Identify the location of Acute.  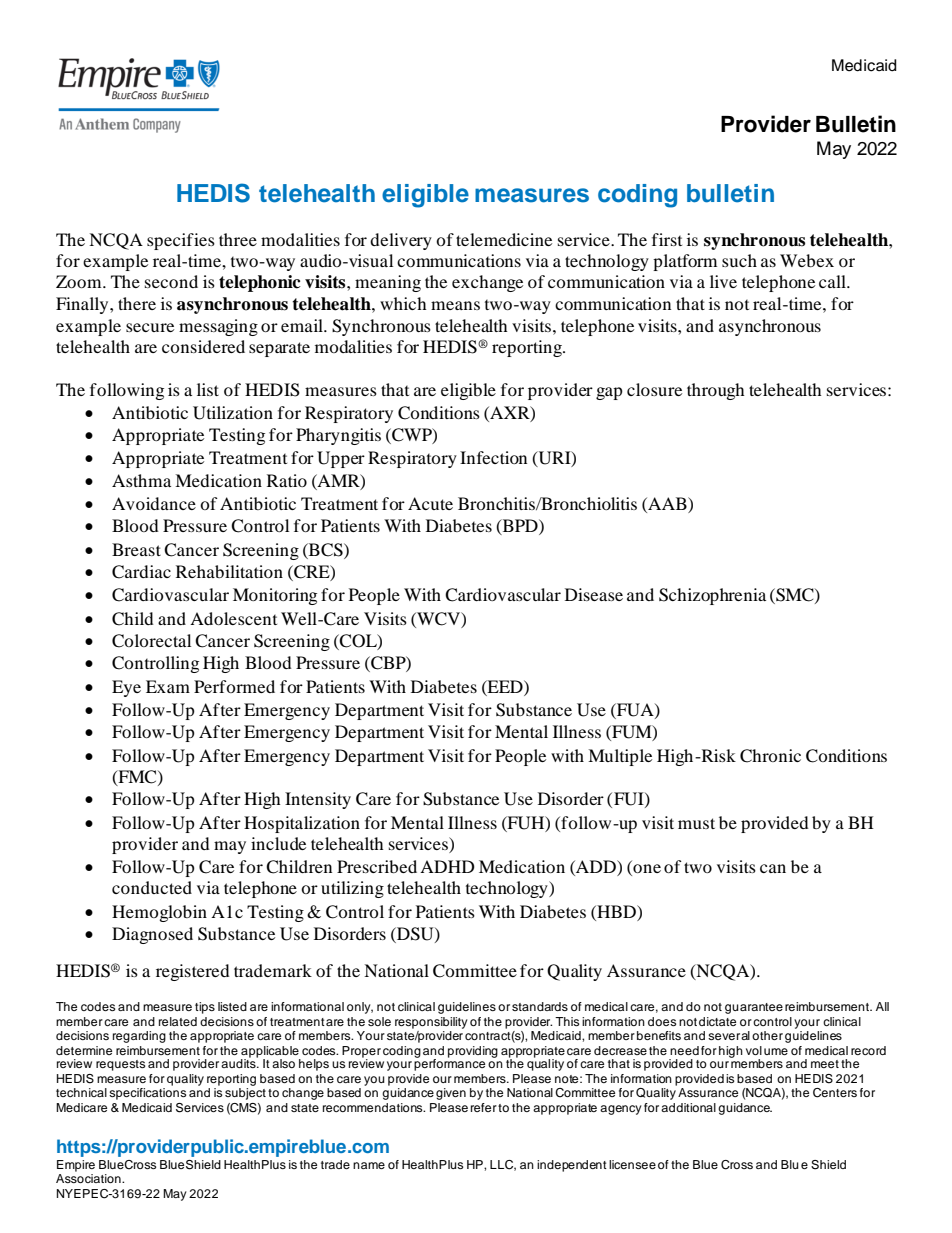
(430, 503).
